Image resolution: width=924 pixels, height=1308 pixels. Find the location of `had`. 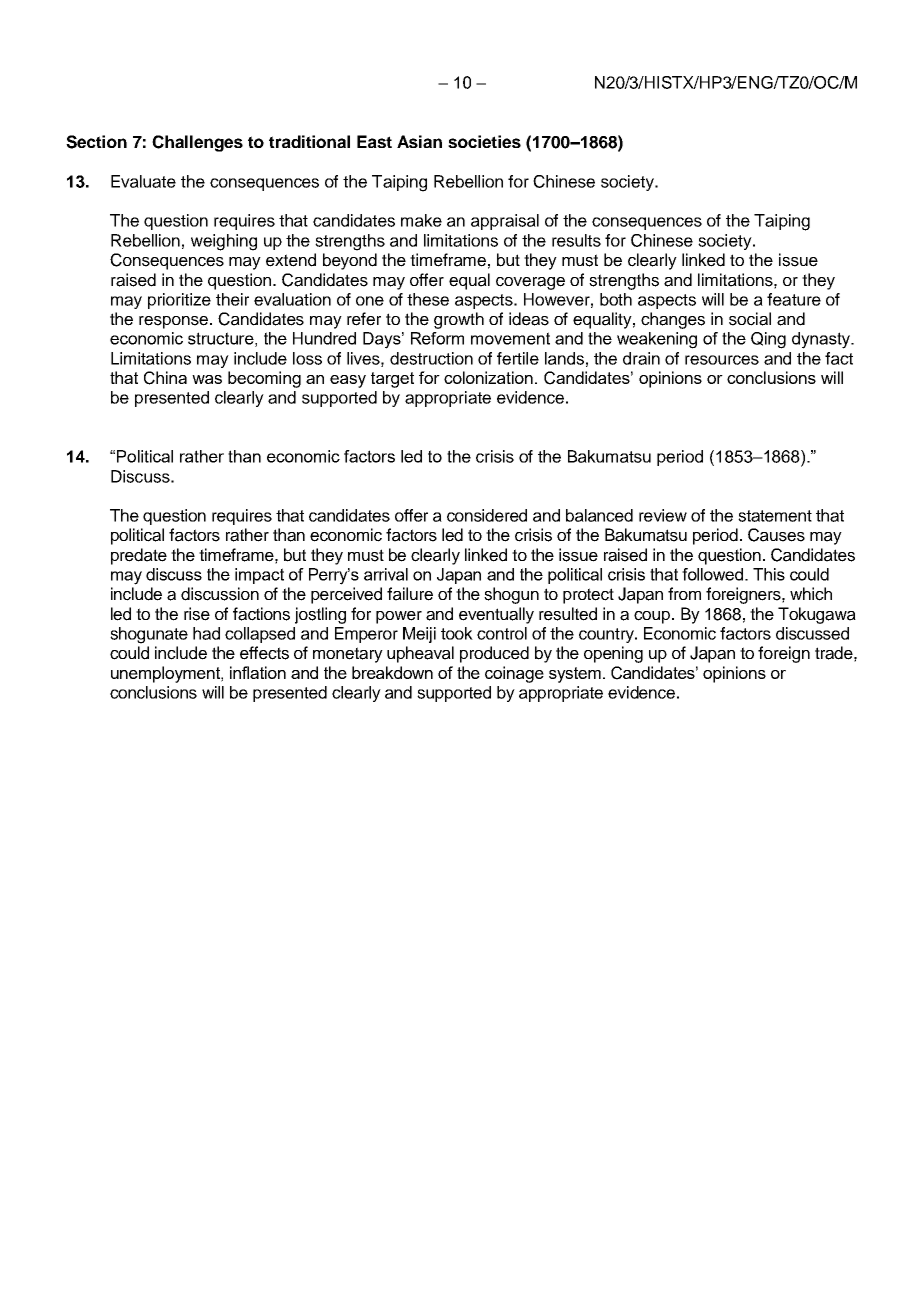

had is located at coordinates (206, 633).
